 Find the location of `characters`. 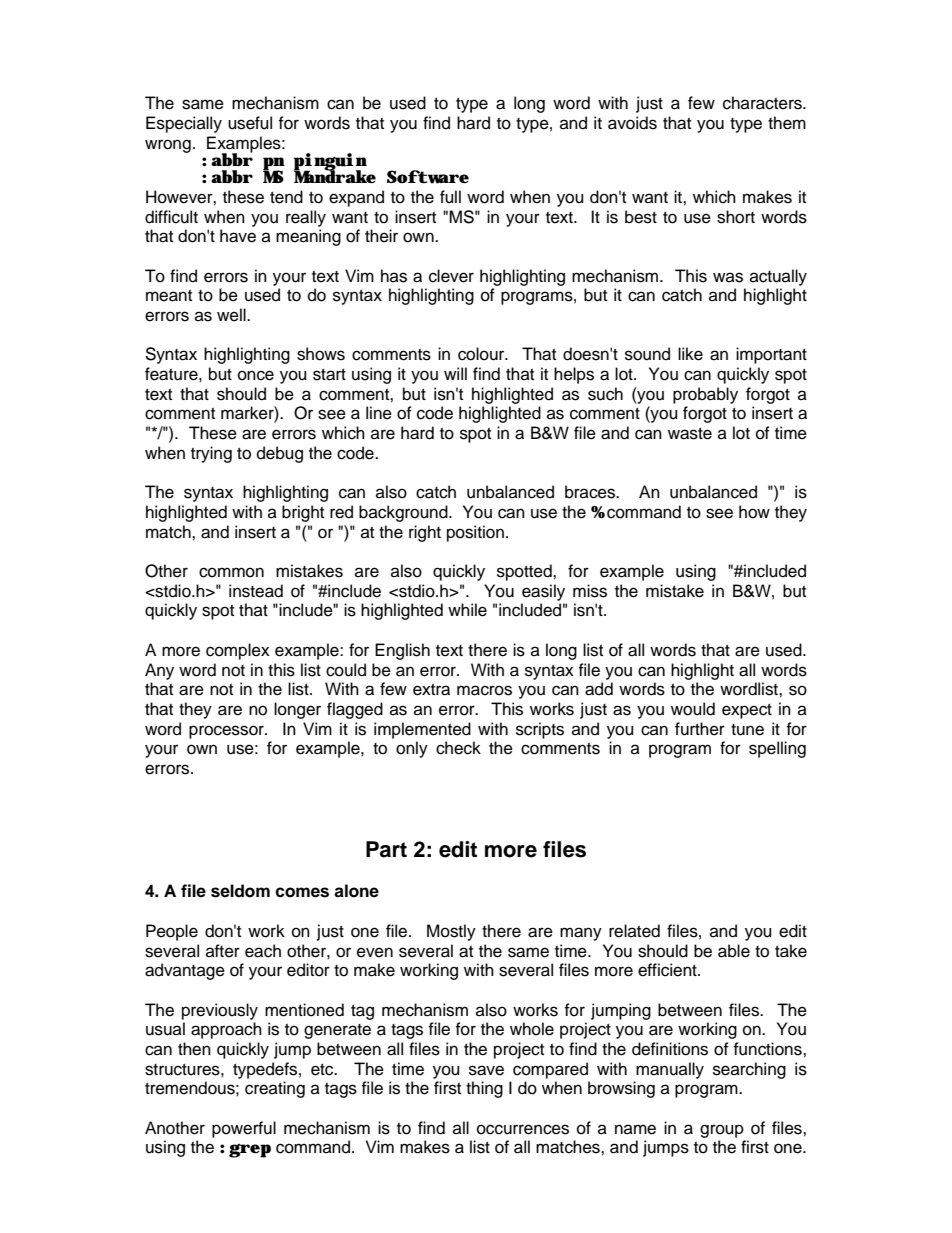

characters is located at coordinates (763, 103).
